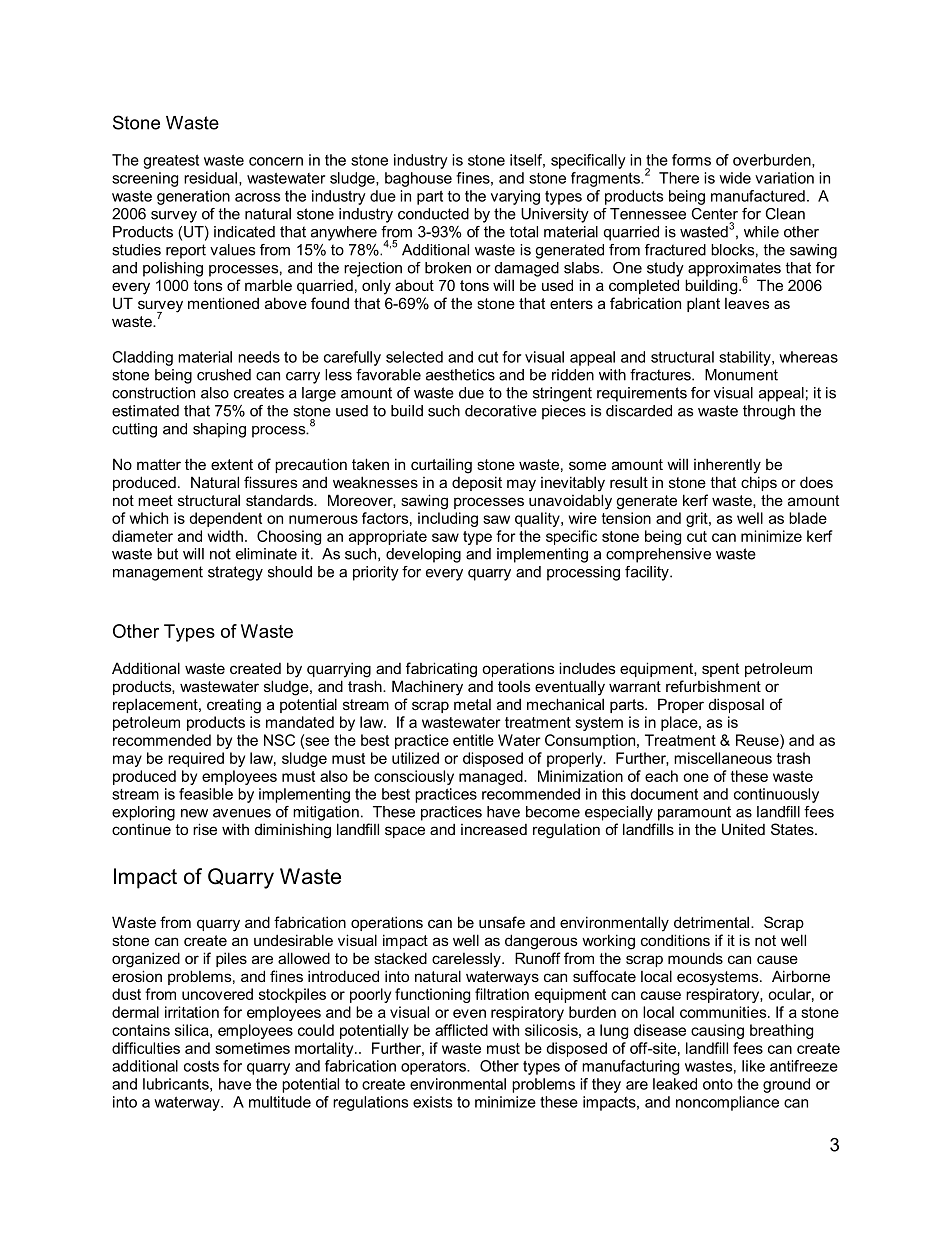 This document has width=952, height=1233. Describe the element at coordinates (201, 1066) in the document. I see `costs` at that location.
